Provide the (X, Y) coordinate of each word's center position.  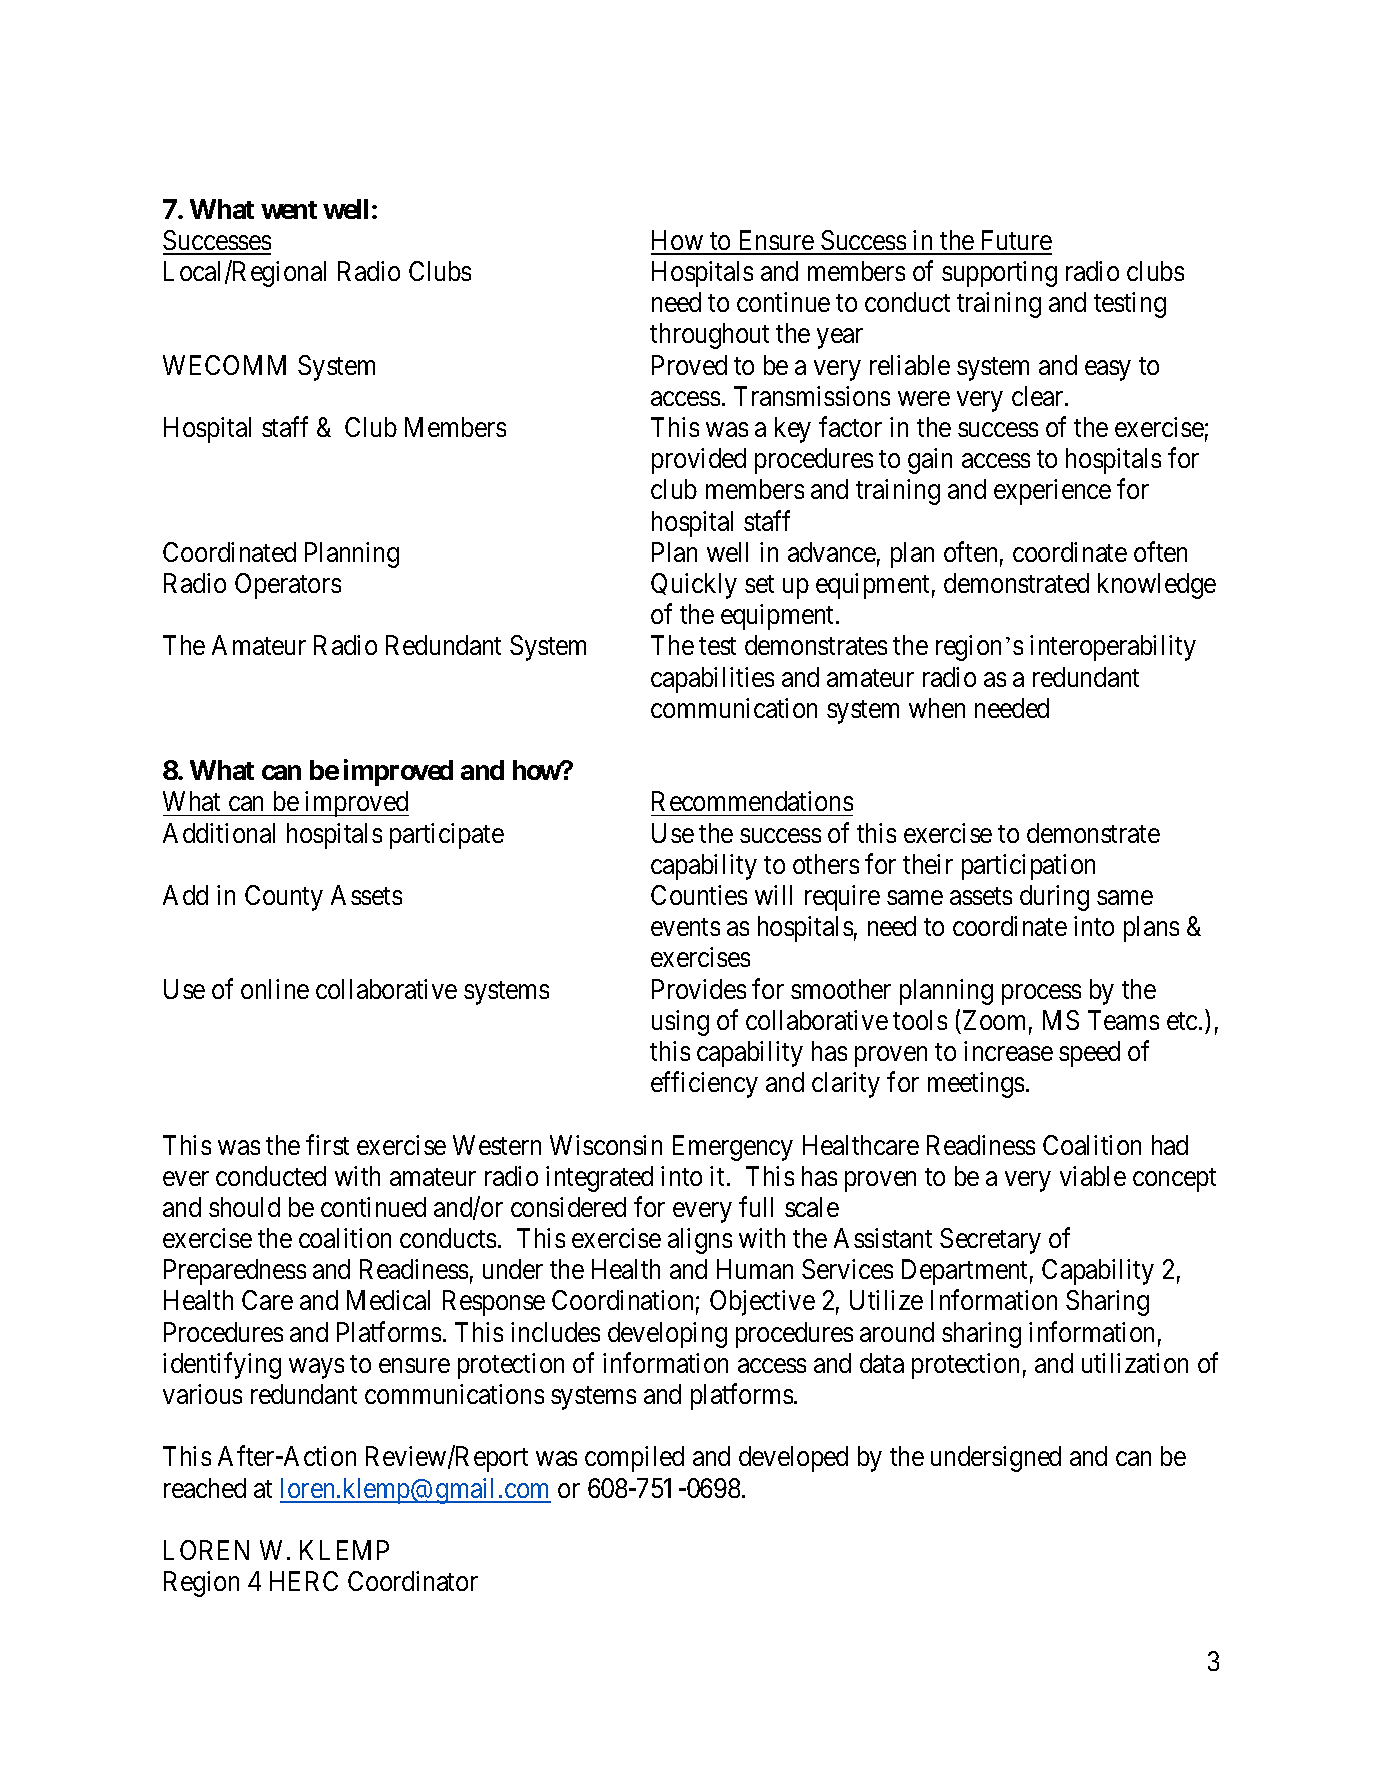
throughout (709, 336)
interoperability (1113, 648)
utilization (1135, 1363)
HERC (304, 1581)
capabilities (712, 680)
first (327, 1144)
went (289, 210)
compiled (634, 1459)
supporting (999, 274)
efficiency (704, 1085)
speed (1089, 1054)
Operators (288, 586)
